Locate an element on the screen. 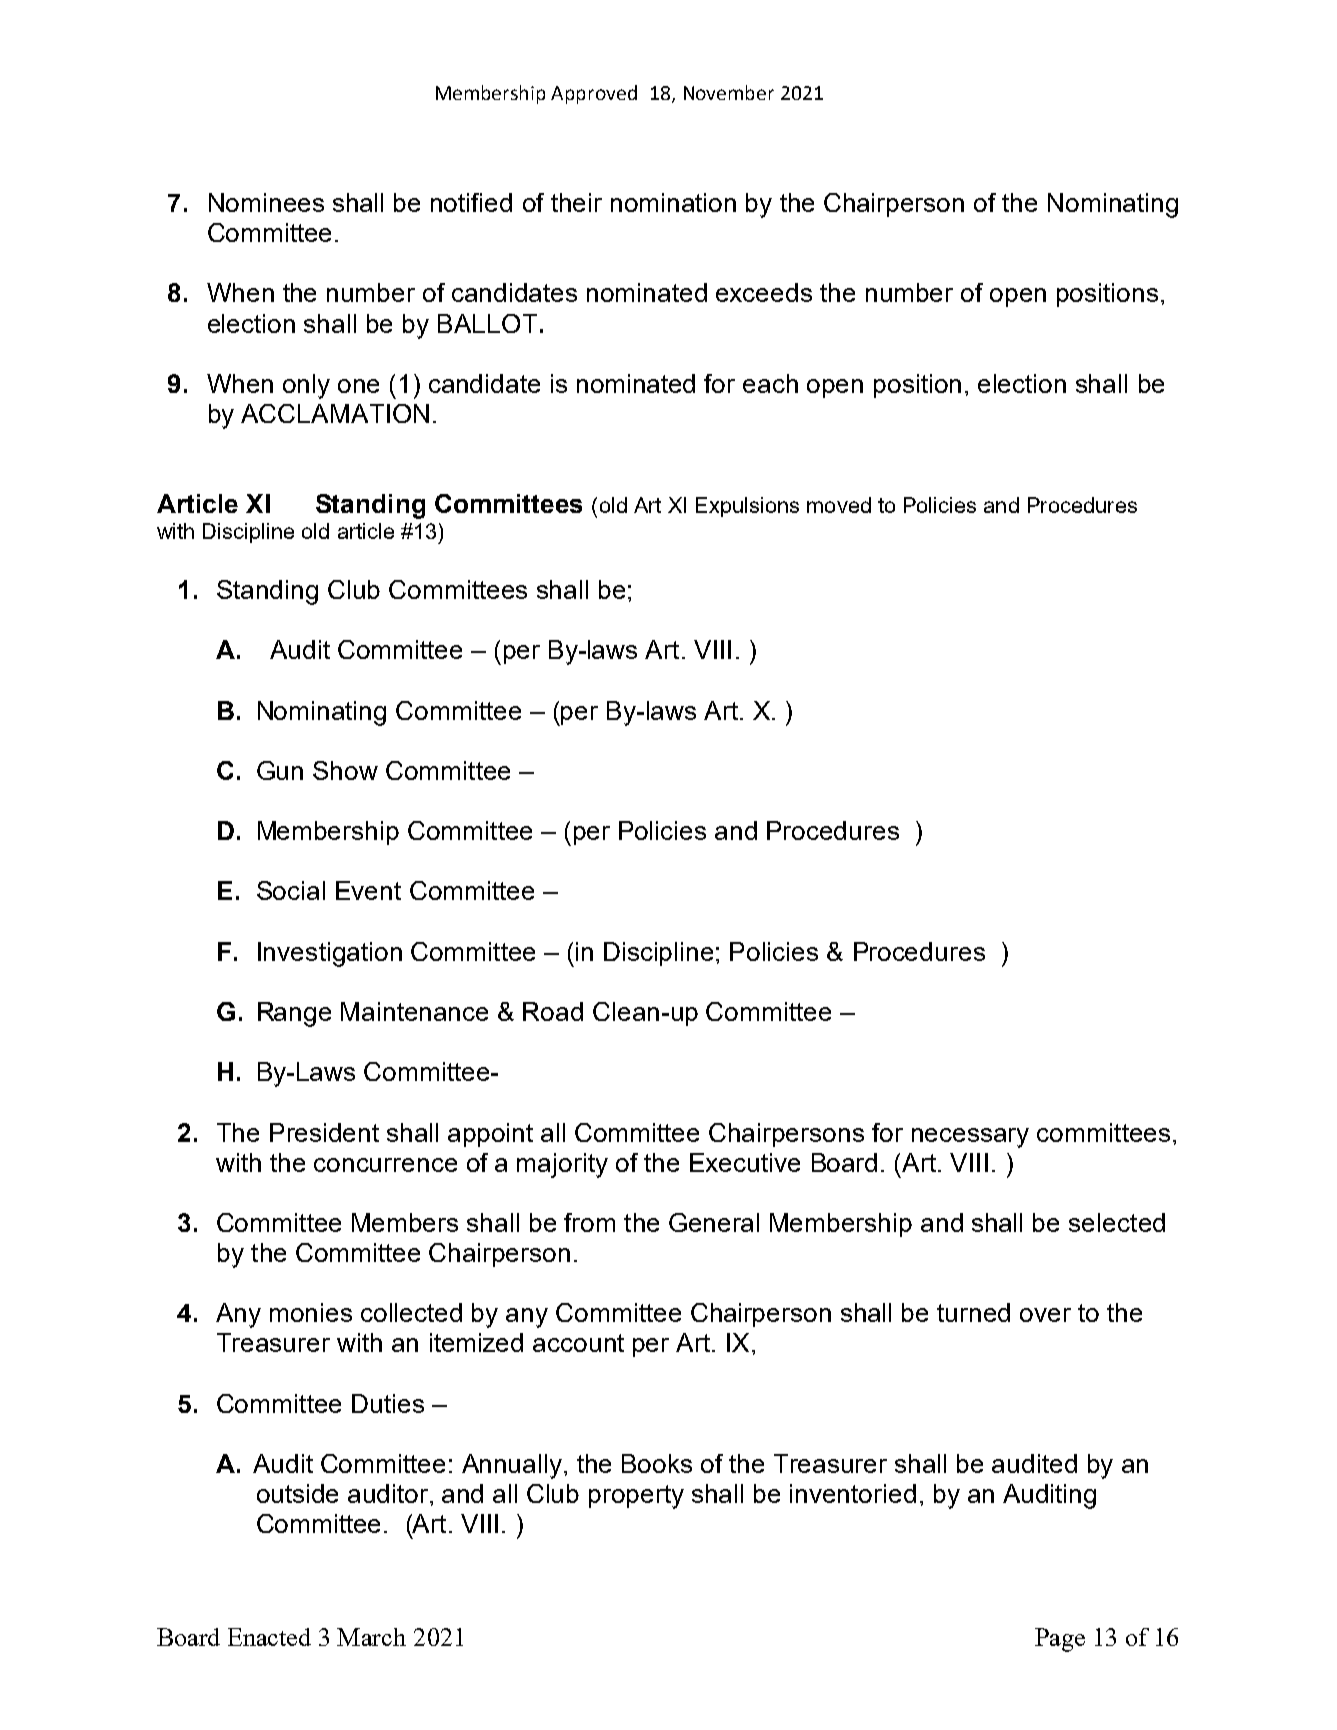 The image size is (1337, 1730). Show is located at coordinates (345, 770).
